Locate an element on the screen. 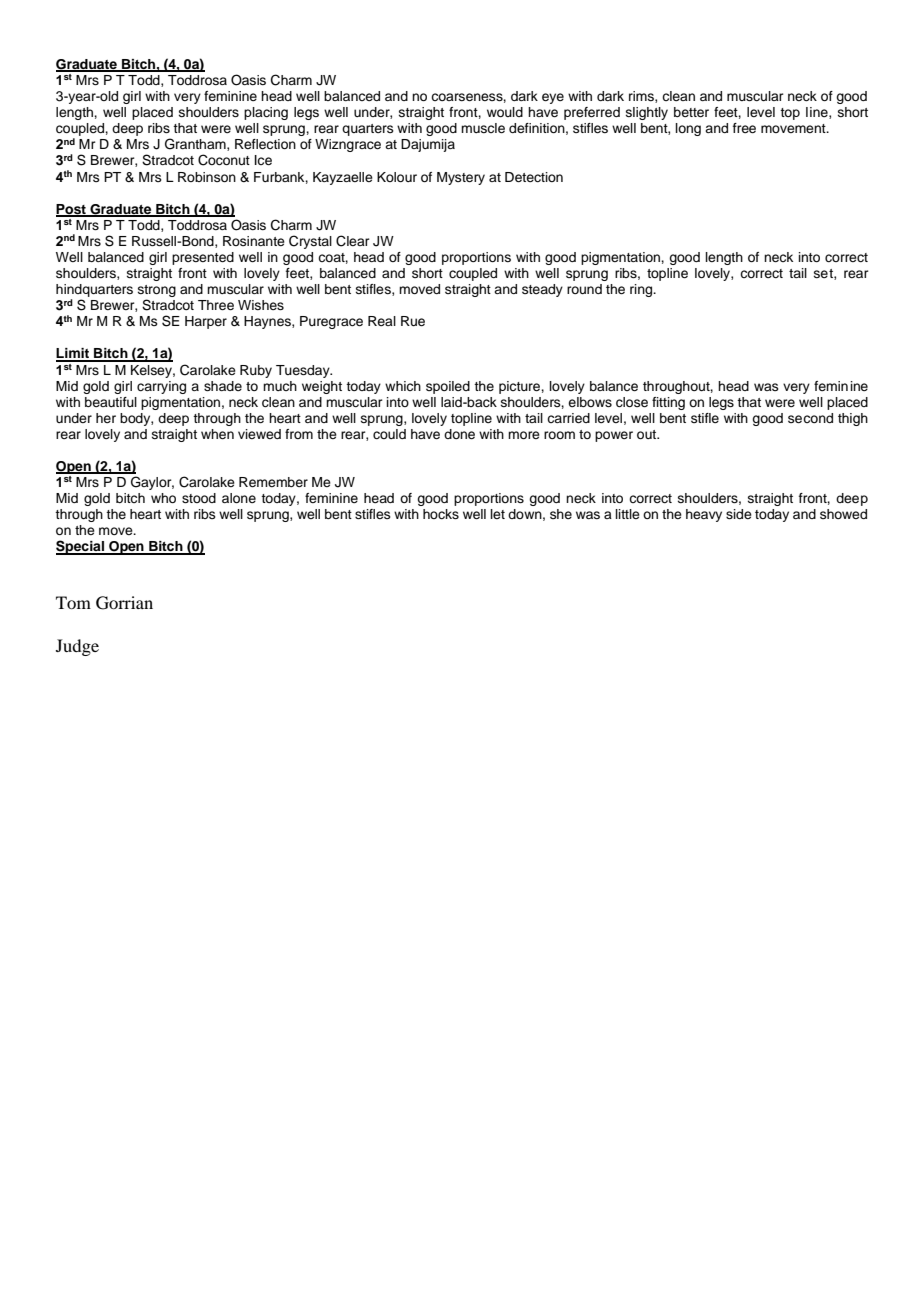 This screenshot has height=1308, width=924. ring is located at coordinates (642, 290).
